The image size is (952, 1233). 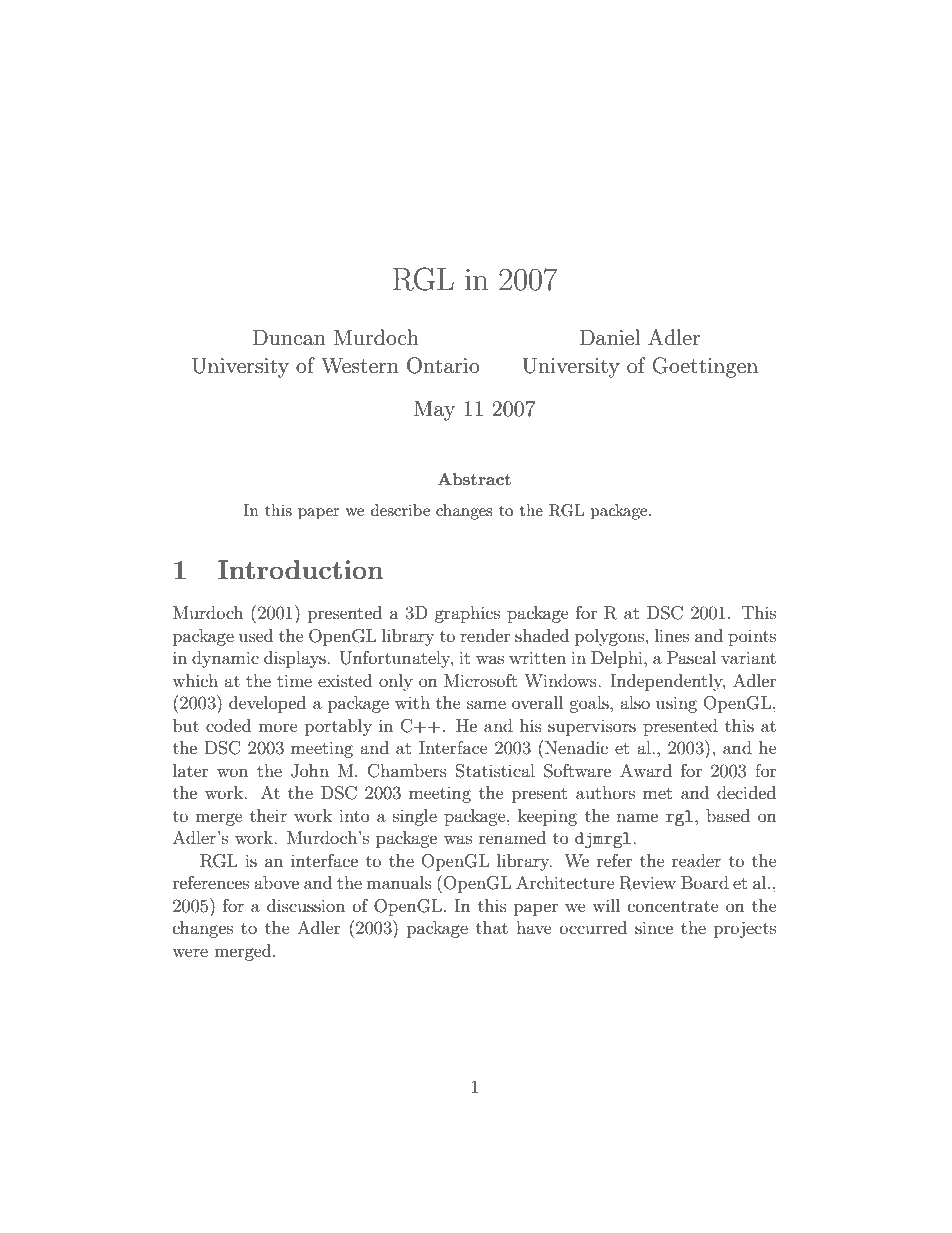 I want to click on were, so click(x=190, y=952).
